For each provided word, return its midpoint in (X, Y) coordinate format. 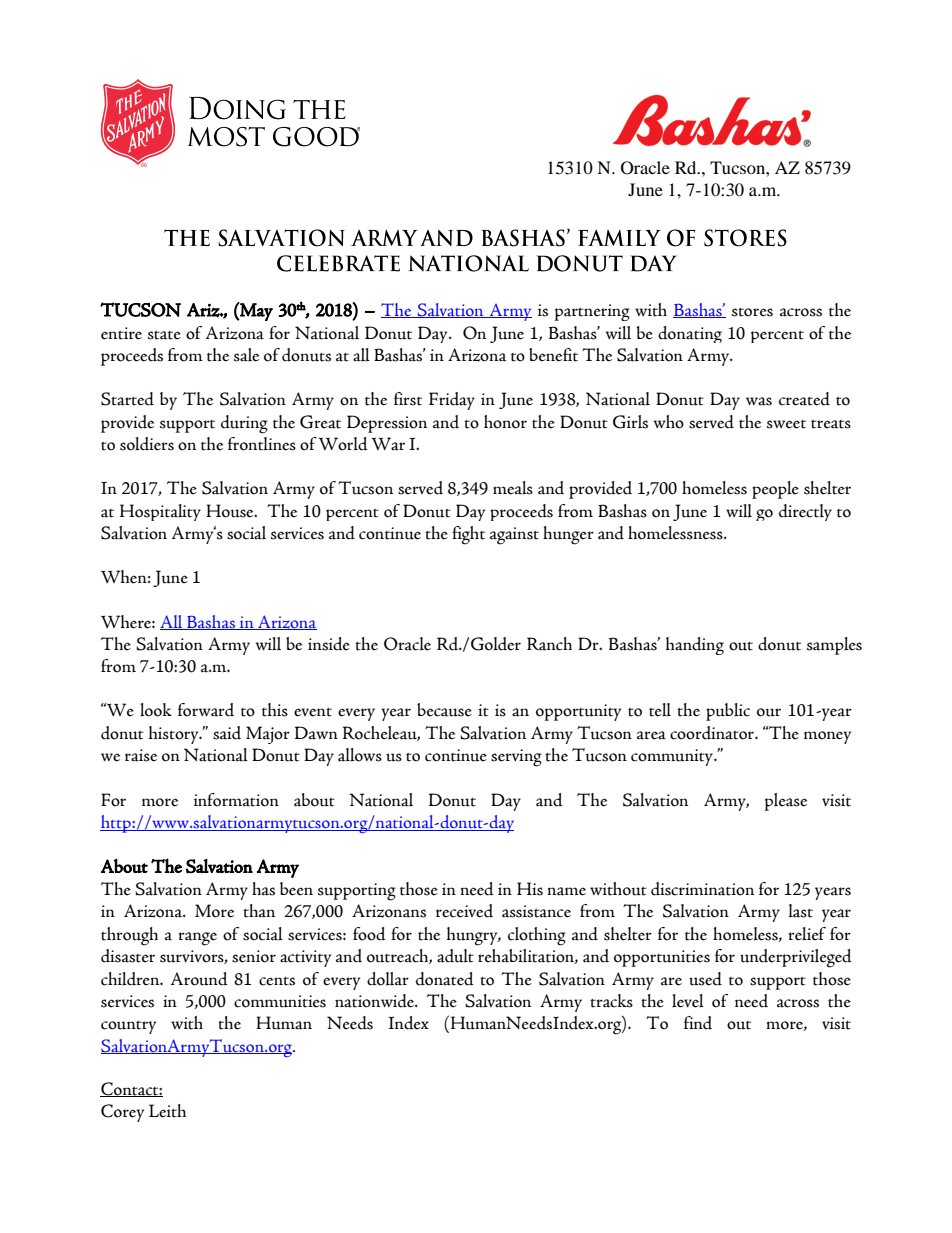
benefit (553, 355)
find (698, 1023)
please (785, 802)
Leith (167, 1111)
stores (752, 312)
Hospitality (160, 512)
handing (695, 646)
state (164, 335)
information (236, 800)
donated (445, 979)
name (566, 891)
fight (468, 535)
